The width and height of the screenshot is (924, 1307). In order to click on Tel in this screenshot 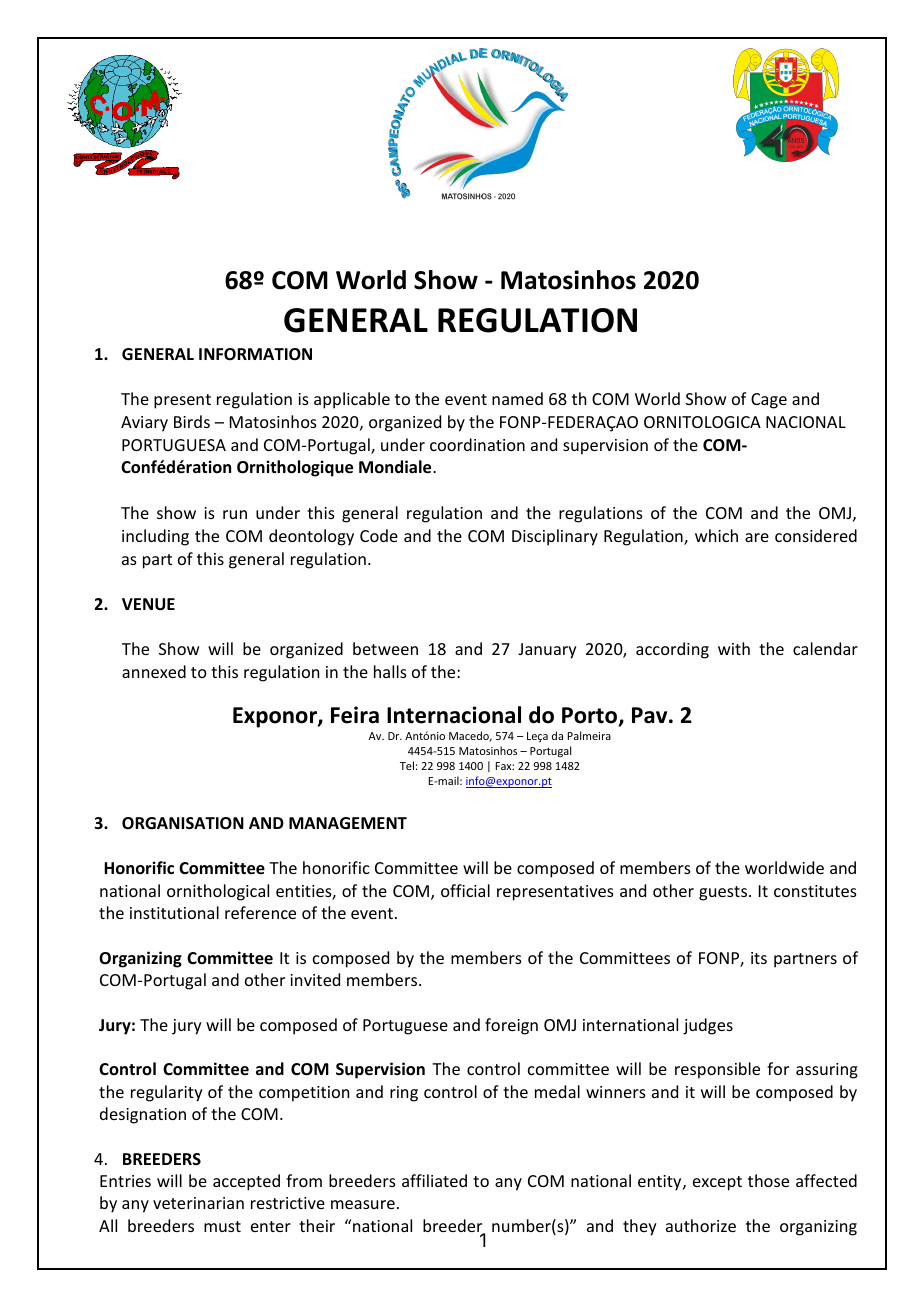, I will do `click(407, 765)`.
